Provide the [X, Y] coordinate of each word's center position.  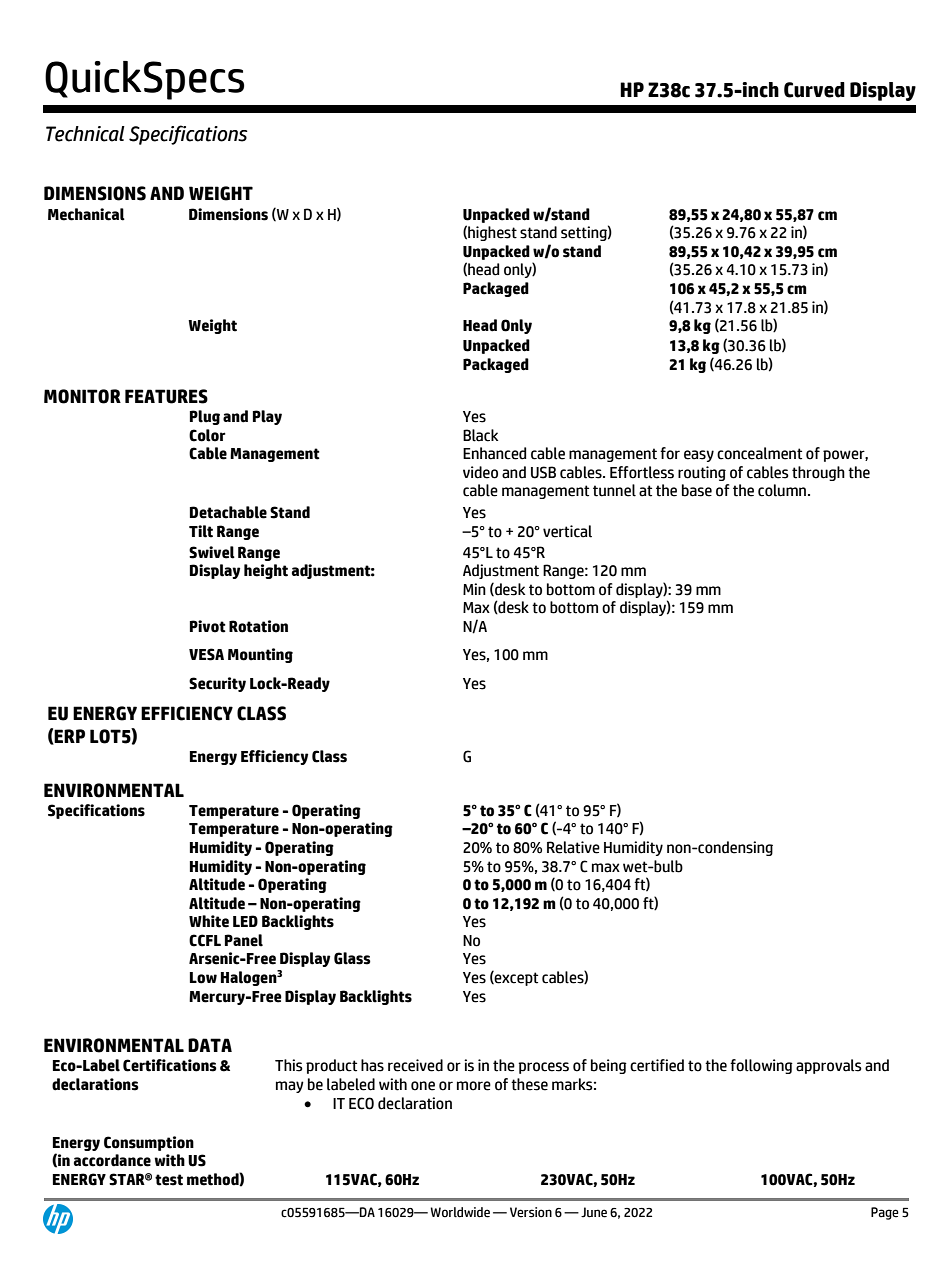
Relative [573, 847]
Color [207, 435]
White [209, 921]
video [480, 472]
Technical [85, 134]
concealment [759, 453]
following [761, 1066]
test [169, 1180]
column [783, 490]
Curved [814, 90]
